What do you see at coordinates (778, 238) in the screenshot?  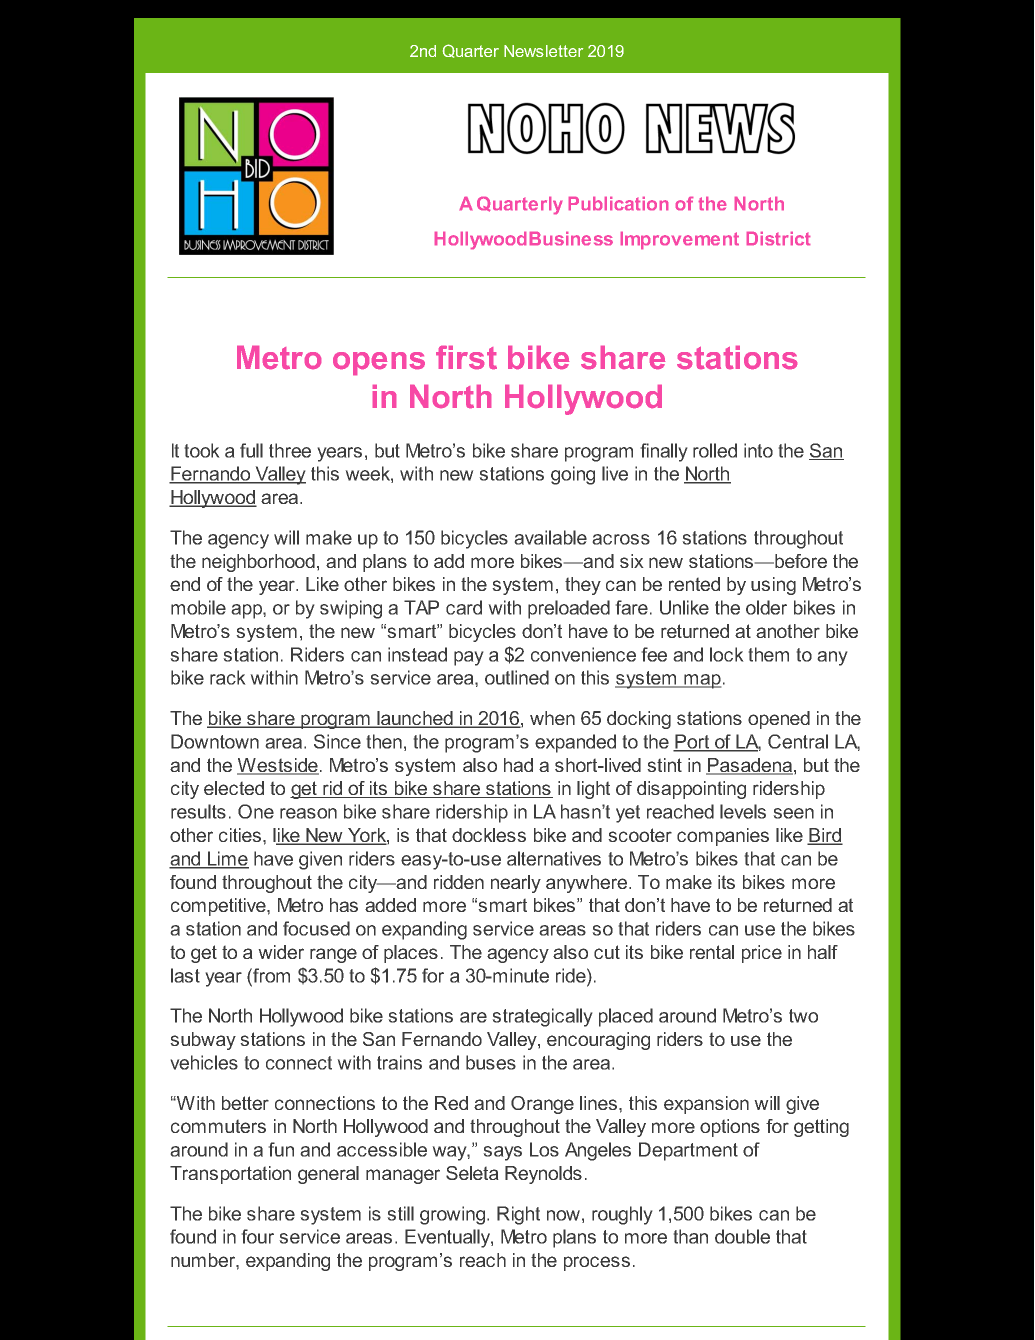 I see `District` at bounding box center [778, 238].
